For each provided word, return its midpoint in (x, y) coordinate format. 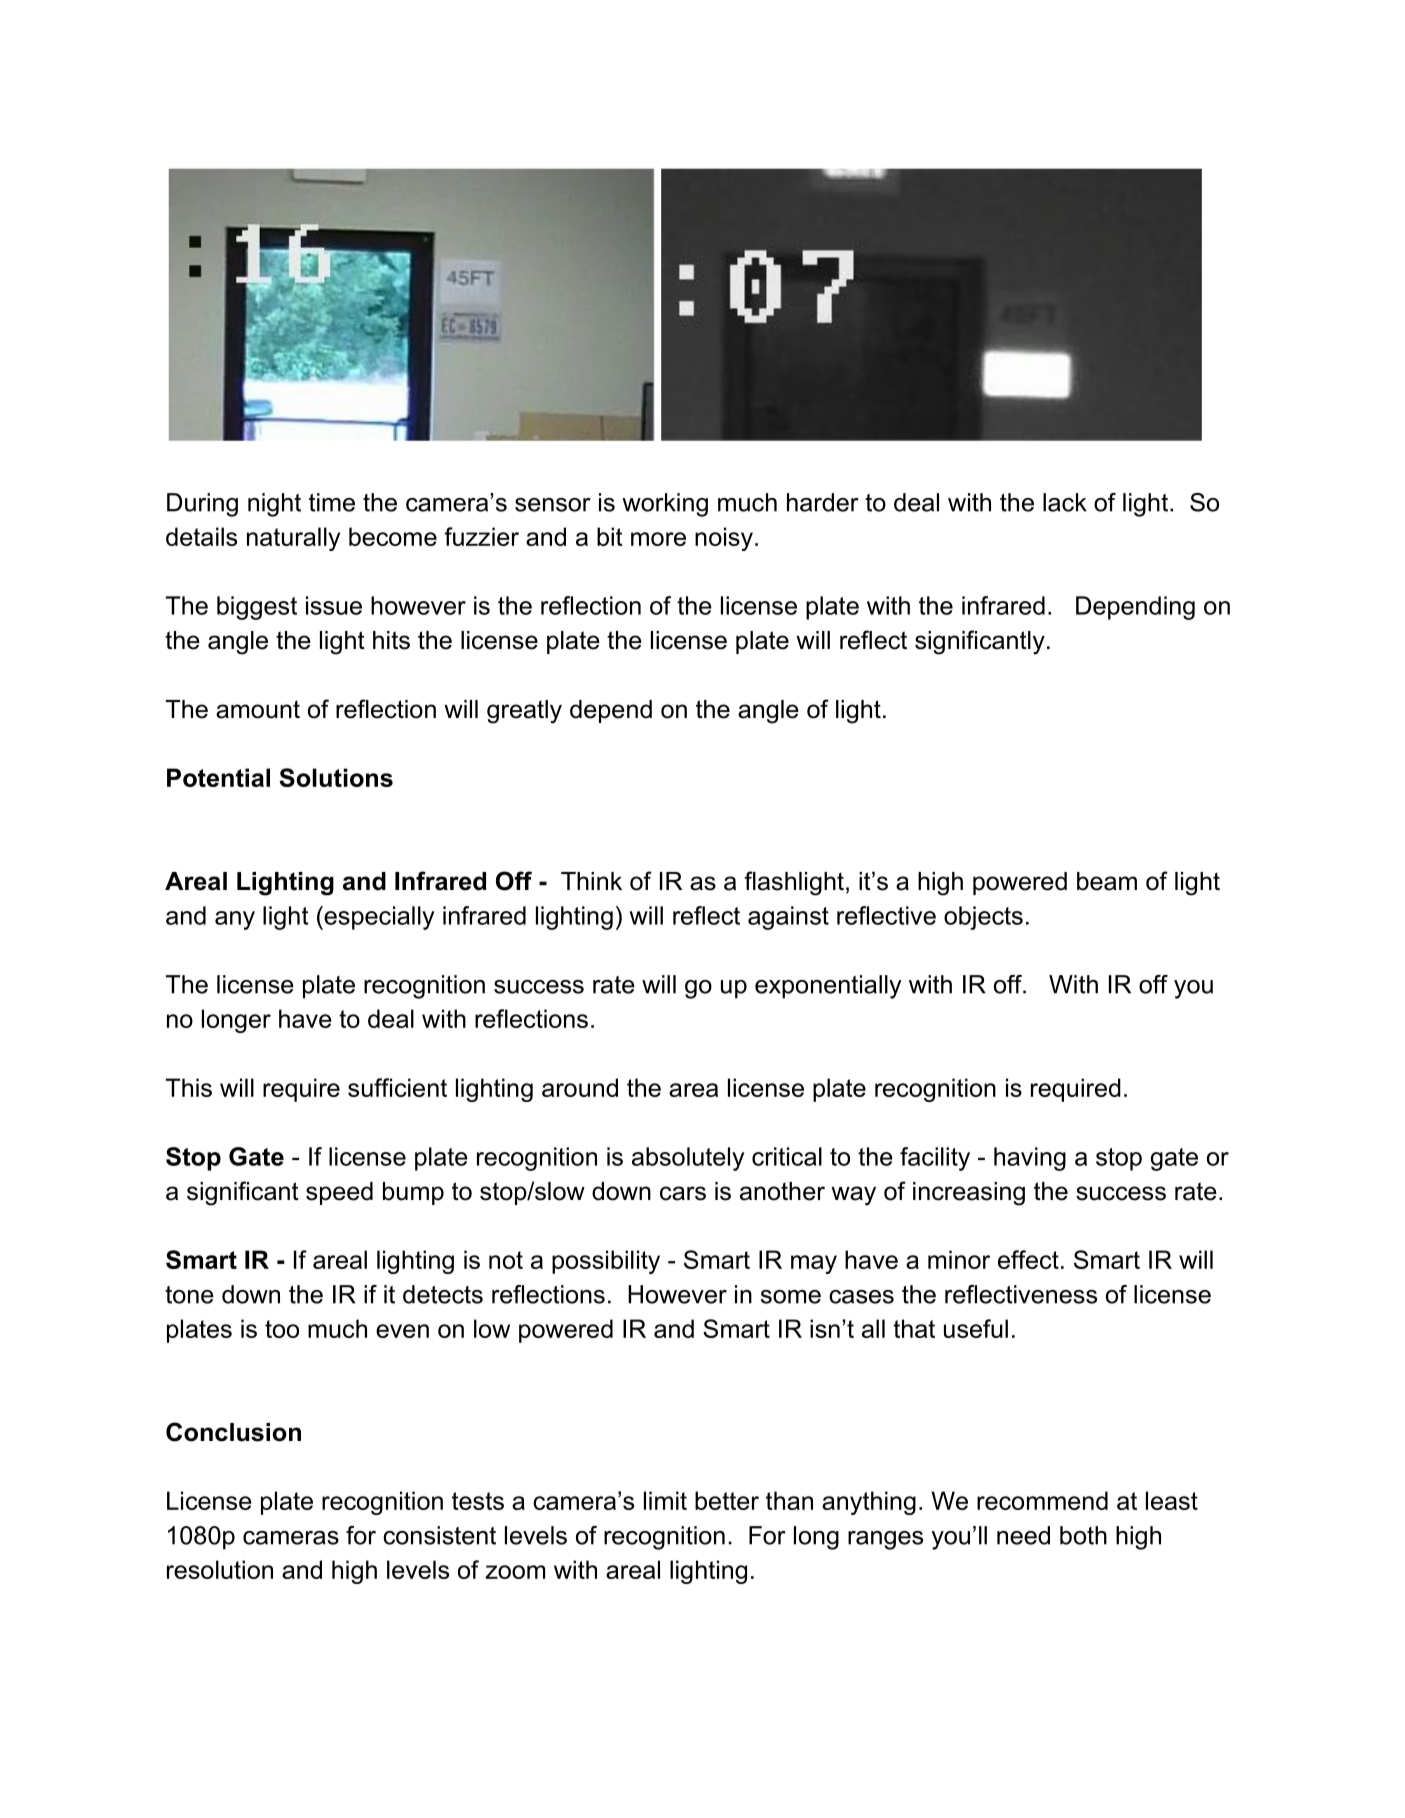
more (658, 539)
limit (665, 1500)
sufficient (397, 1087)
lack (1065, 502)
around (580, 1087)
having (1030, 1159)
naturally (293, 539)
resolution (220, 1569)
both (1083, 1535)
